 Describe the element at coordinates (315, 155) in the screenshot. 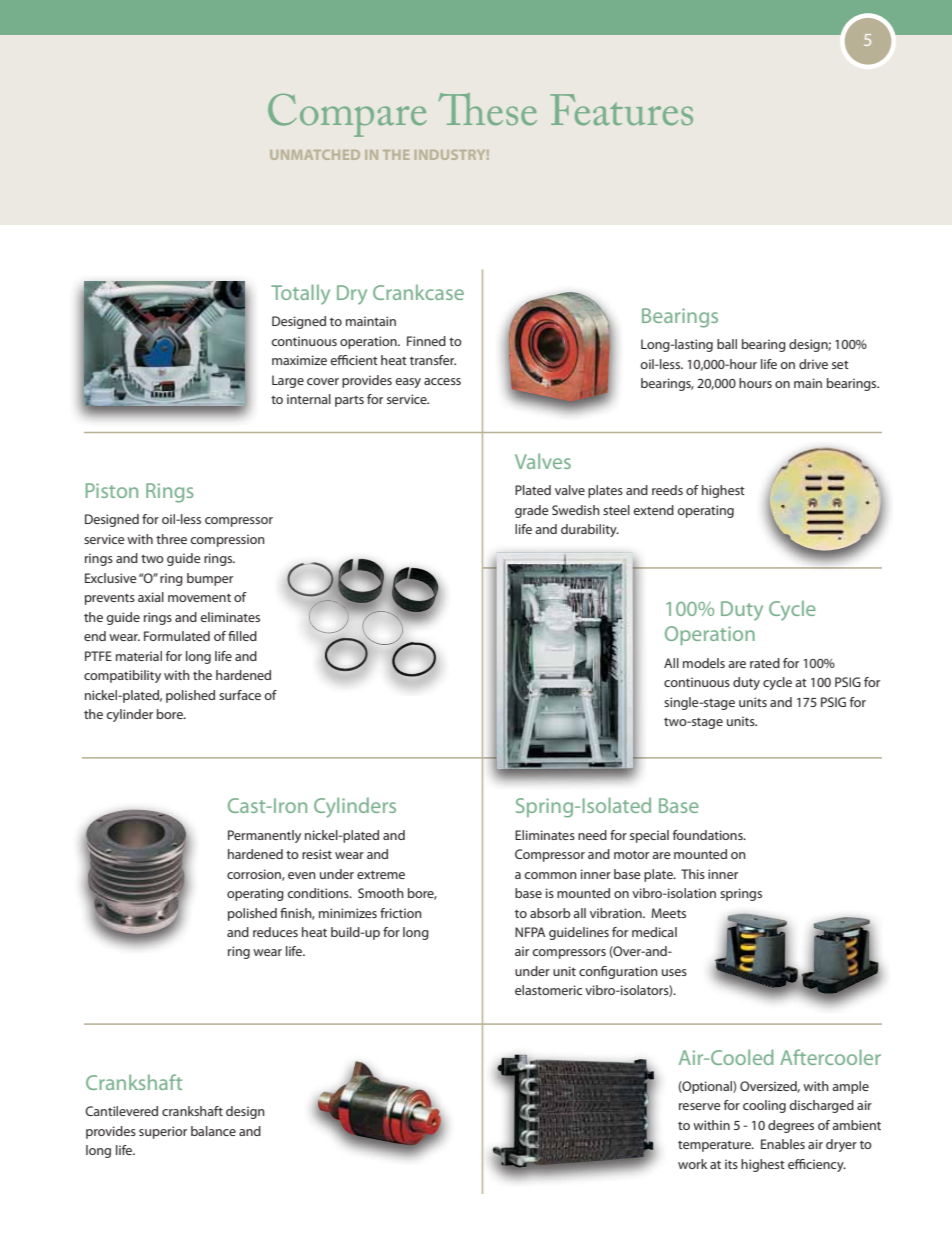

I see `Unmatched` at that location.
